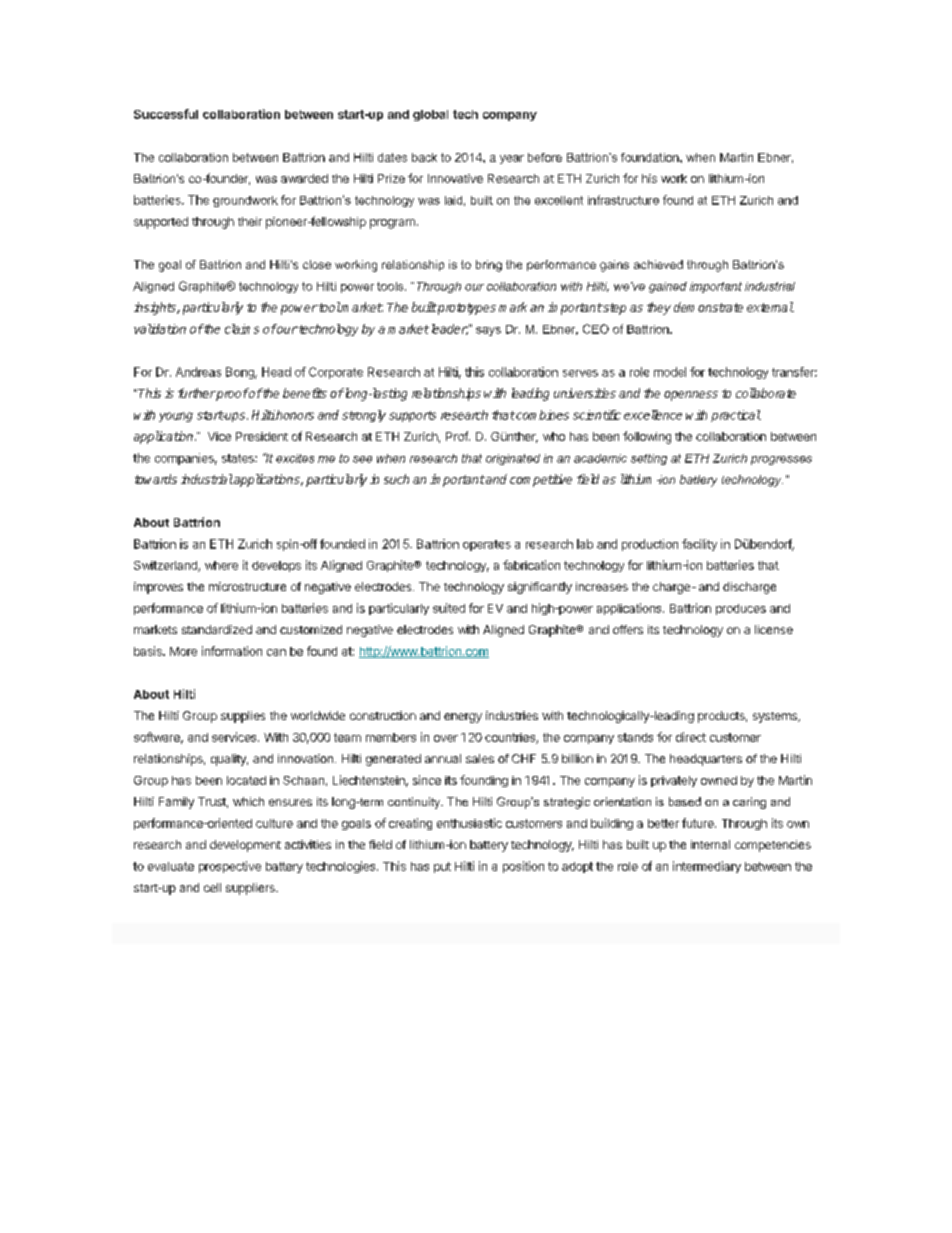  Describe the element at coordinates (708, 307) in the image. I see `demonstrate` at that location.
